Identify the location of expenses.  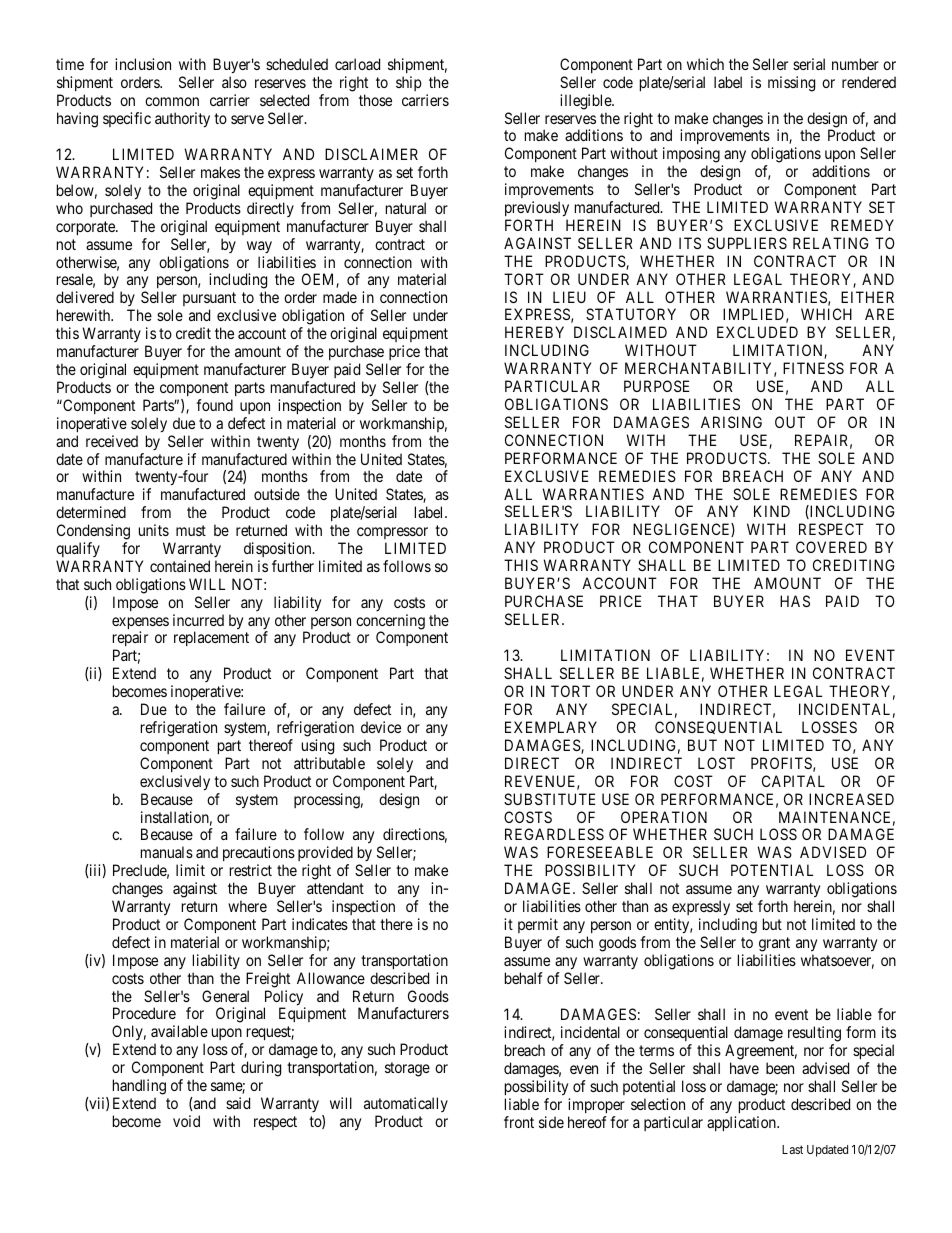
(140, 624).
